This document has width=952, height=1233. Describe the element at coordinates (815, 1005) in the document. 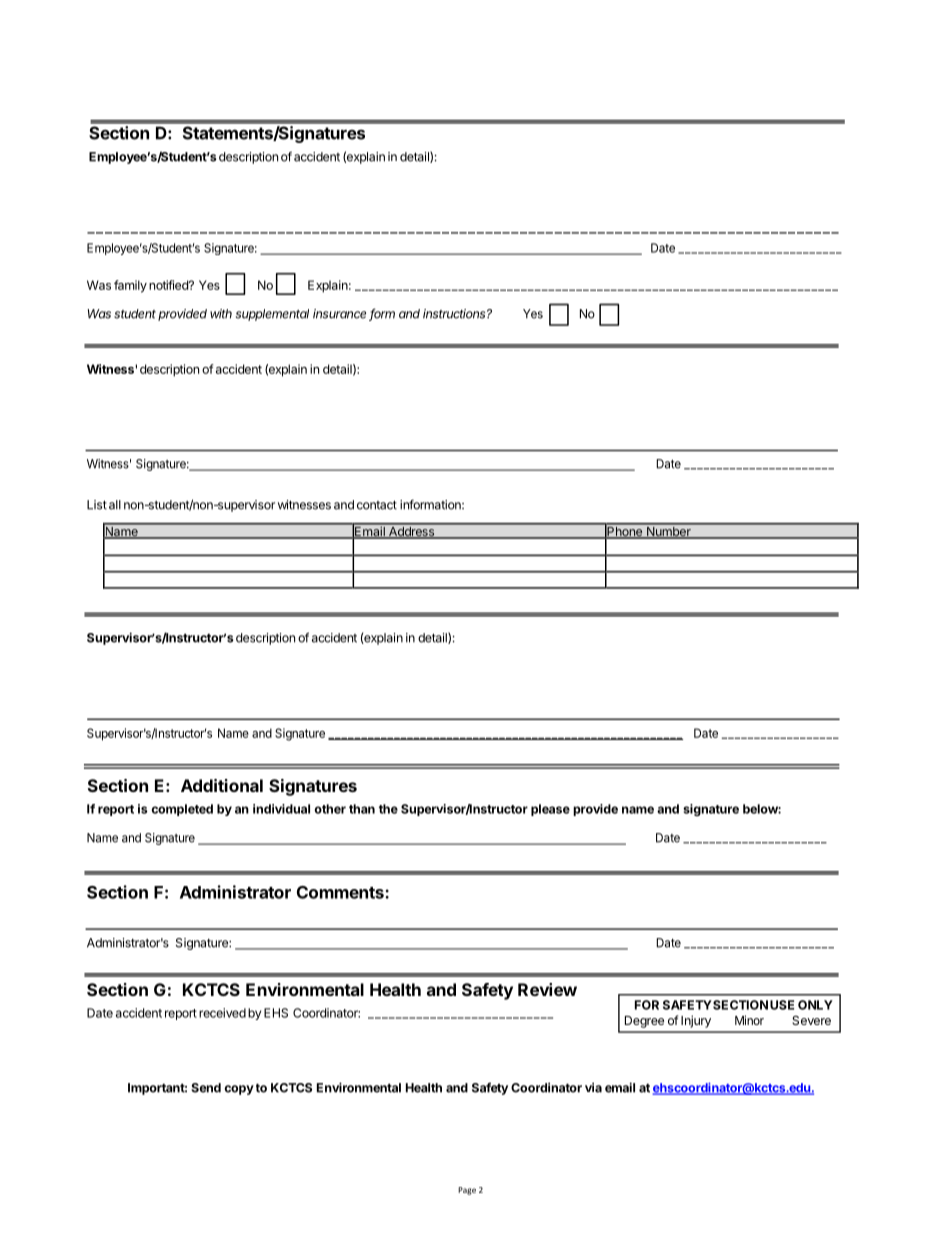

I see `ONLY` at that location.
